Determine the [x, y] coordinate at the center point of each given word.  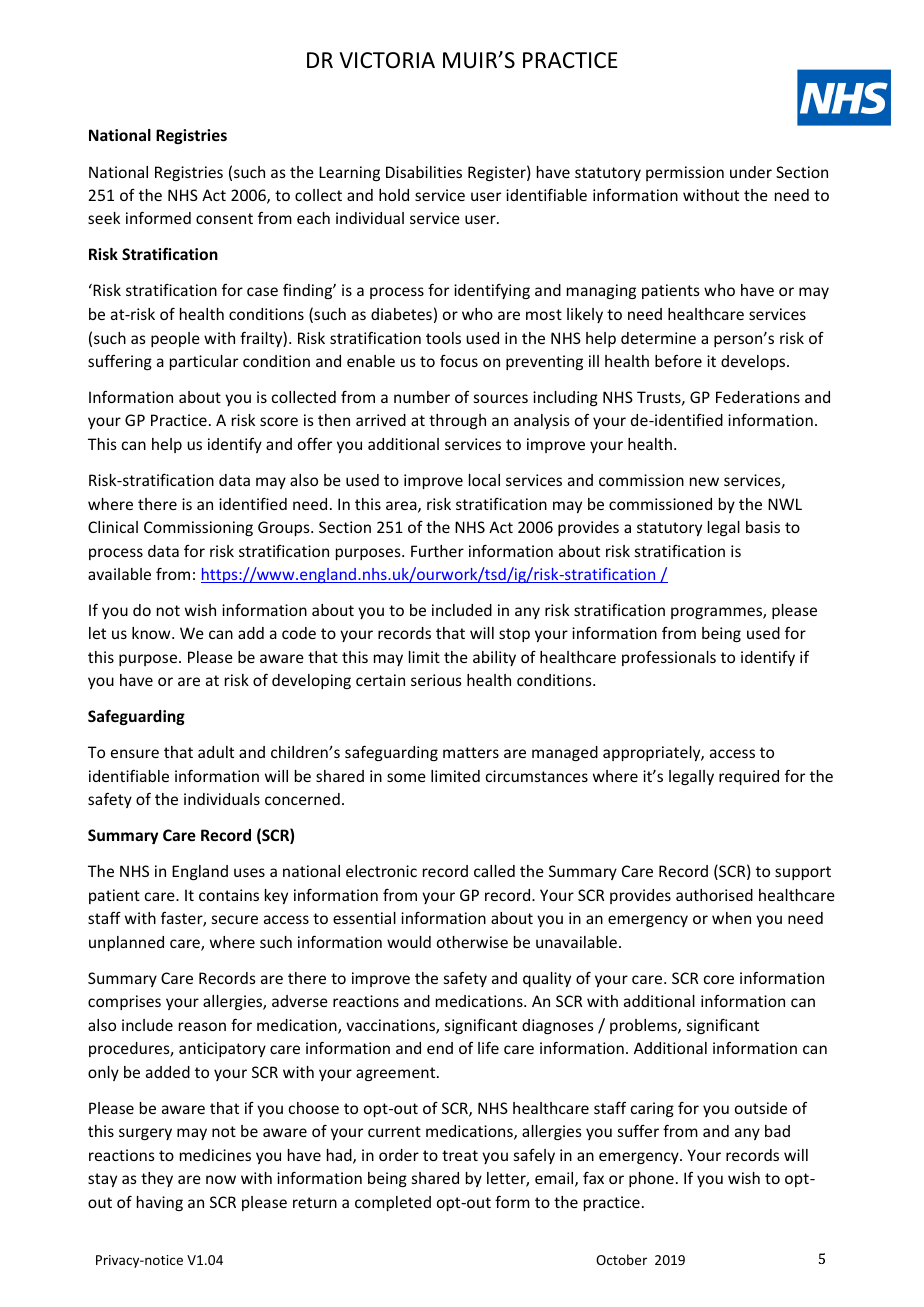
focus [459, 361]
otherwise [472, 942]
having [160, 1203]
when [731, 918]
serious [436, 680]
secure [235, 919]
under [751, 172]
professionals [669, 658]
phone [651, 1179]
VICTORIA [387, 60]
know [152, 633]
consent [224, 218]
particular [204, 362]
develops [754, 362]
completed [393, 1203]
